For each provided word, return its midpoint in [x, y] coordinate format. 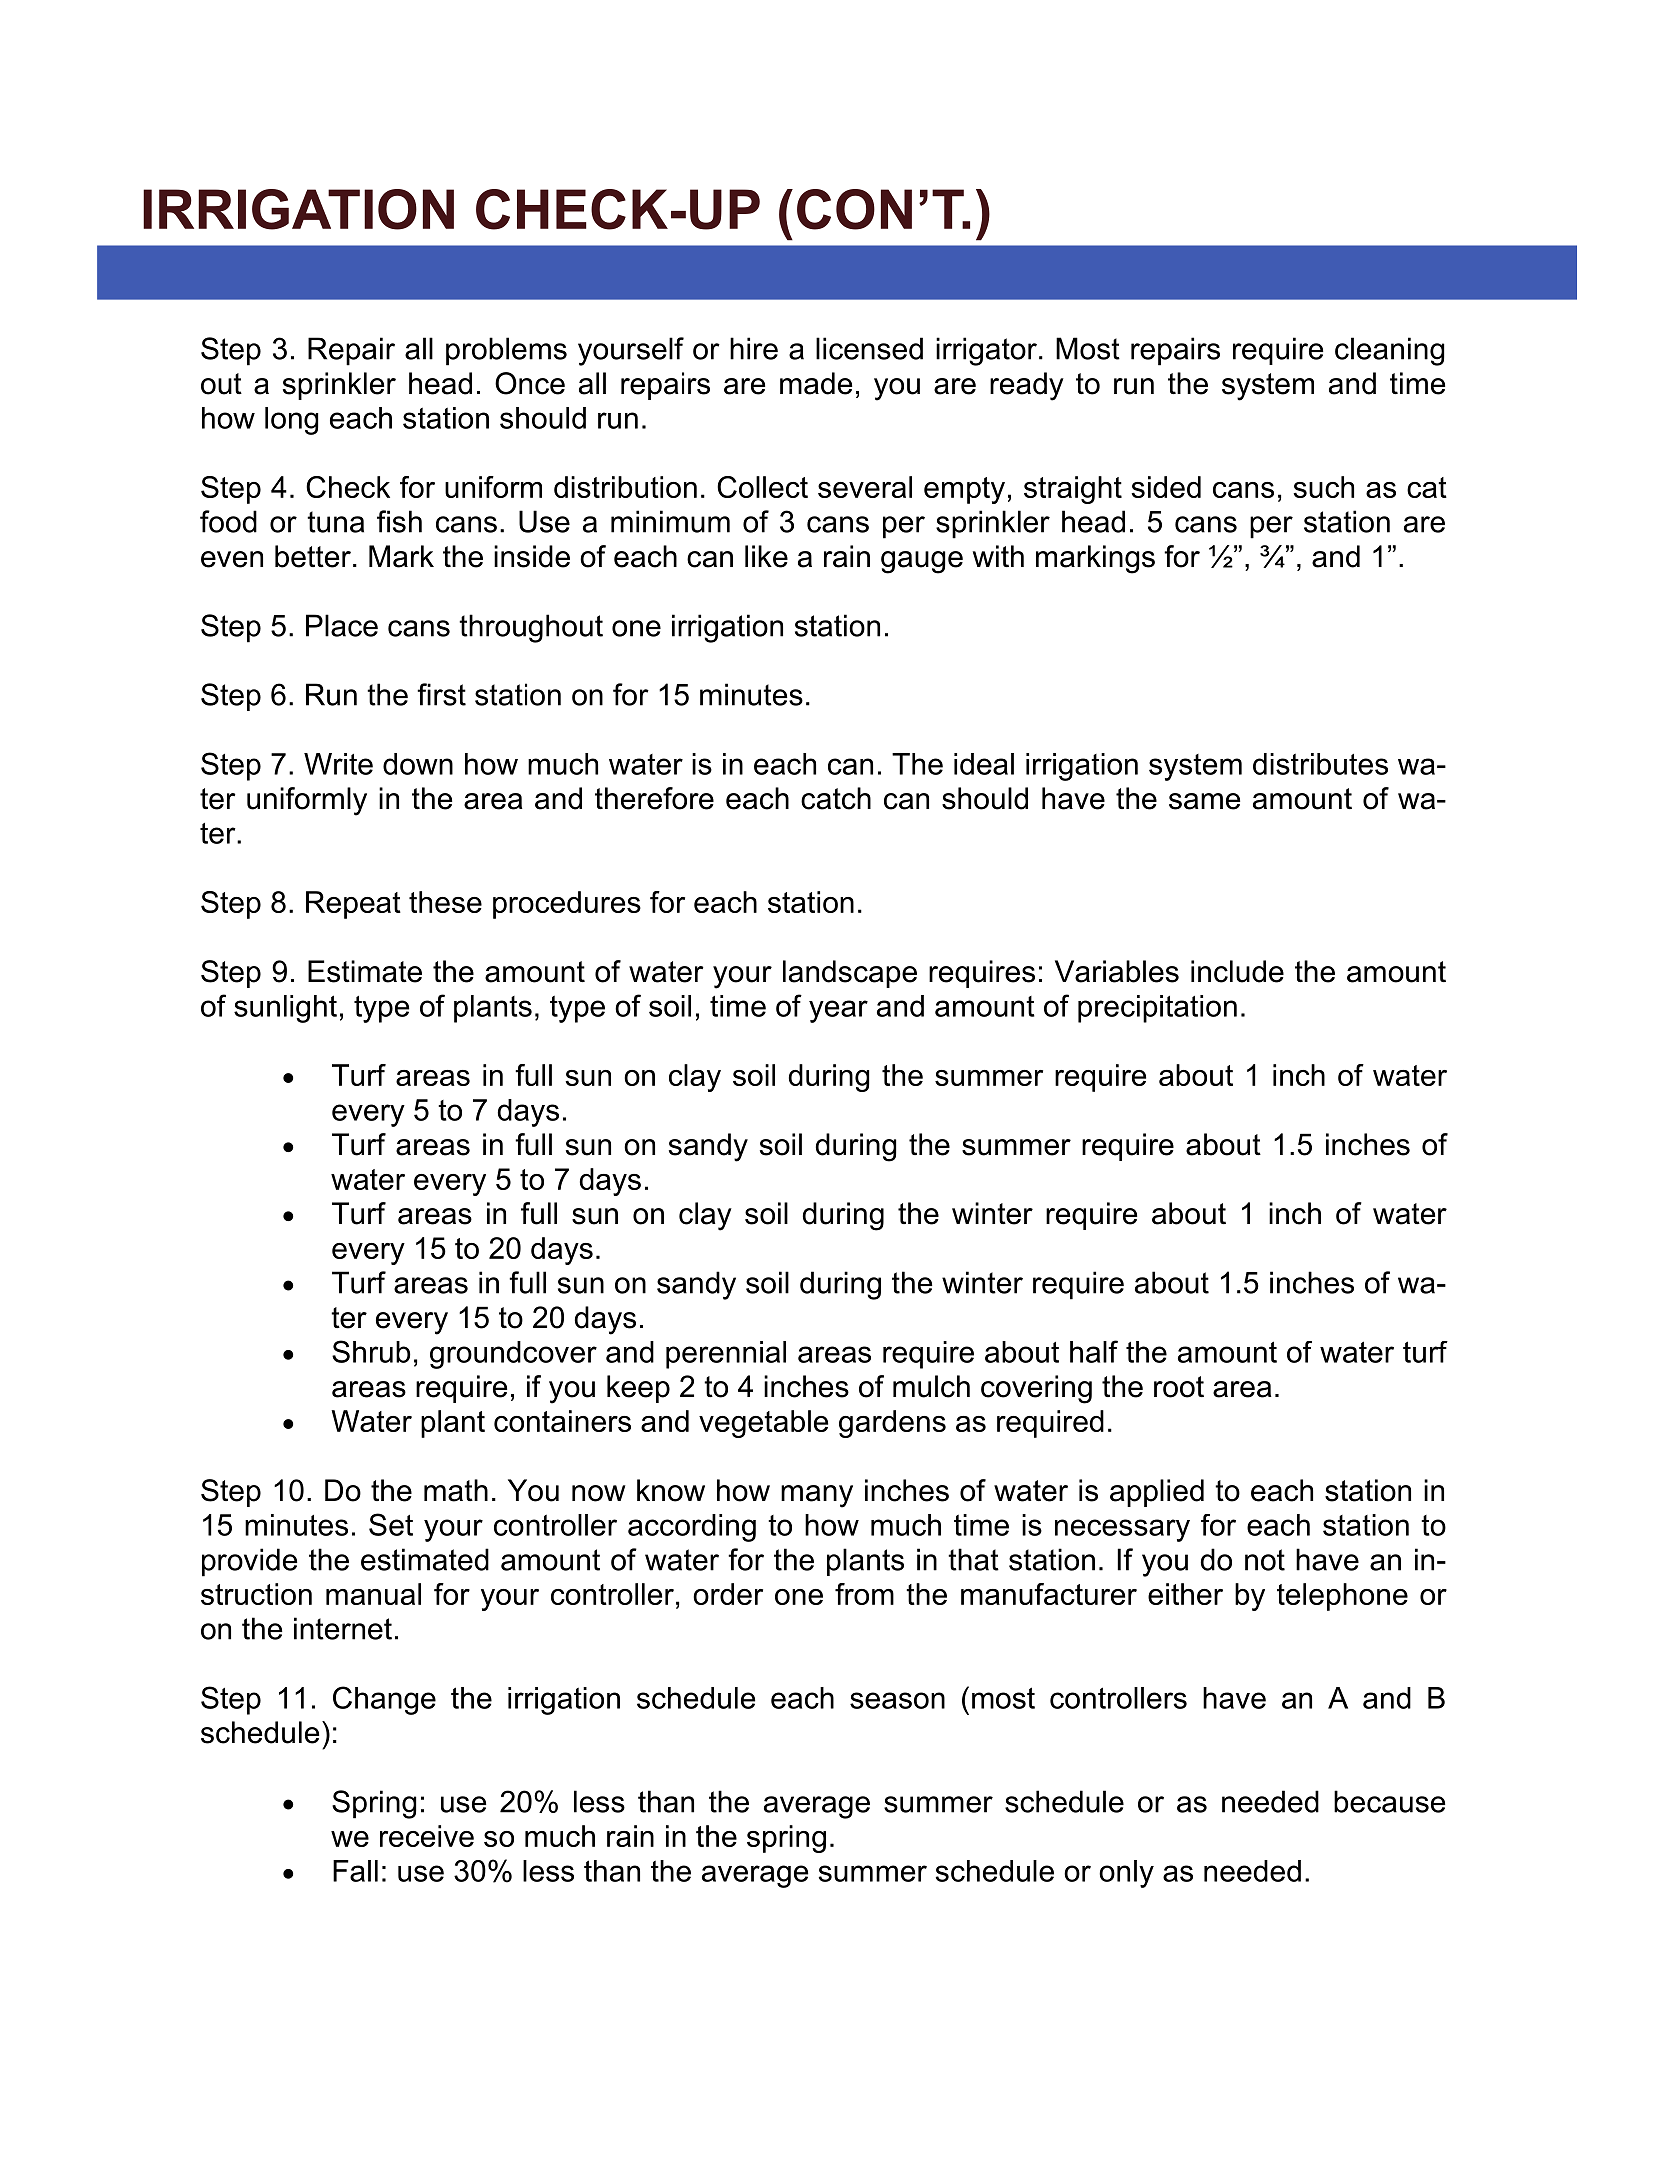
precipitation [1157, 1009]
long [291, 421]
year [838, 1011]
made [816, 383]
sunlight [285, 1009]
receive [427, 1836]
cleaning [1389, 351]
